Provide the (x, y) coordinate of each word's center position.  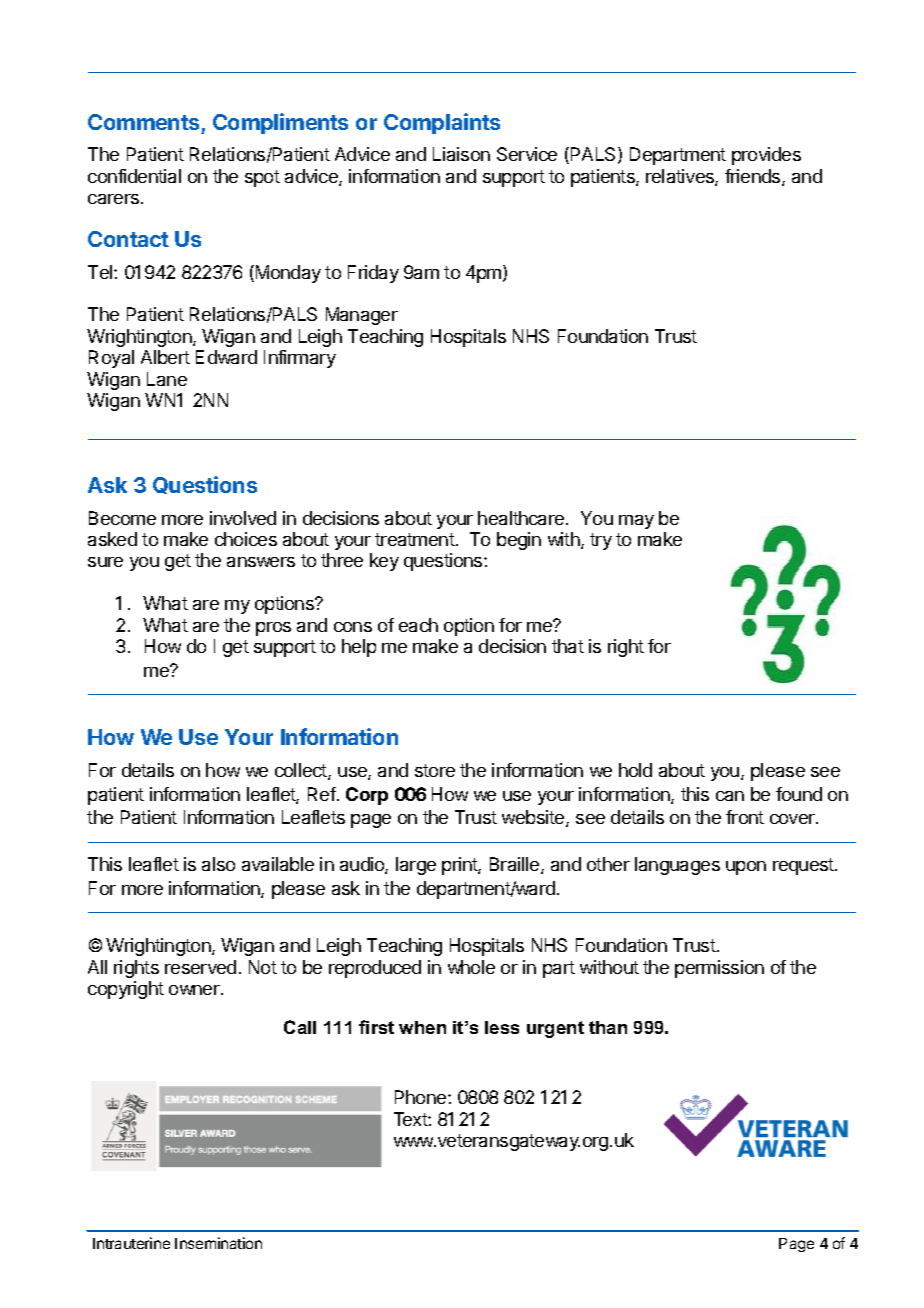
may (636, 522)
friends (754, 177)
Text (411, 1119)
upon (746, 868)
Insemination (218, 1243)
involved (243, 518)
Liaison (461, 154)
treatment (415, 539)
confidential (134, 176)
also (218, 864)
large (416, 866)
